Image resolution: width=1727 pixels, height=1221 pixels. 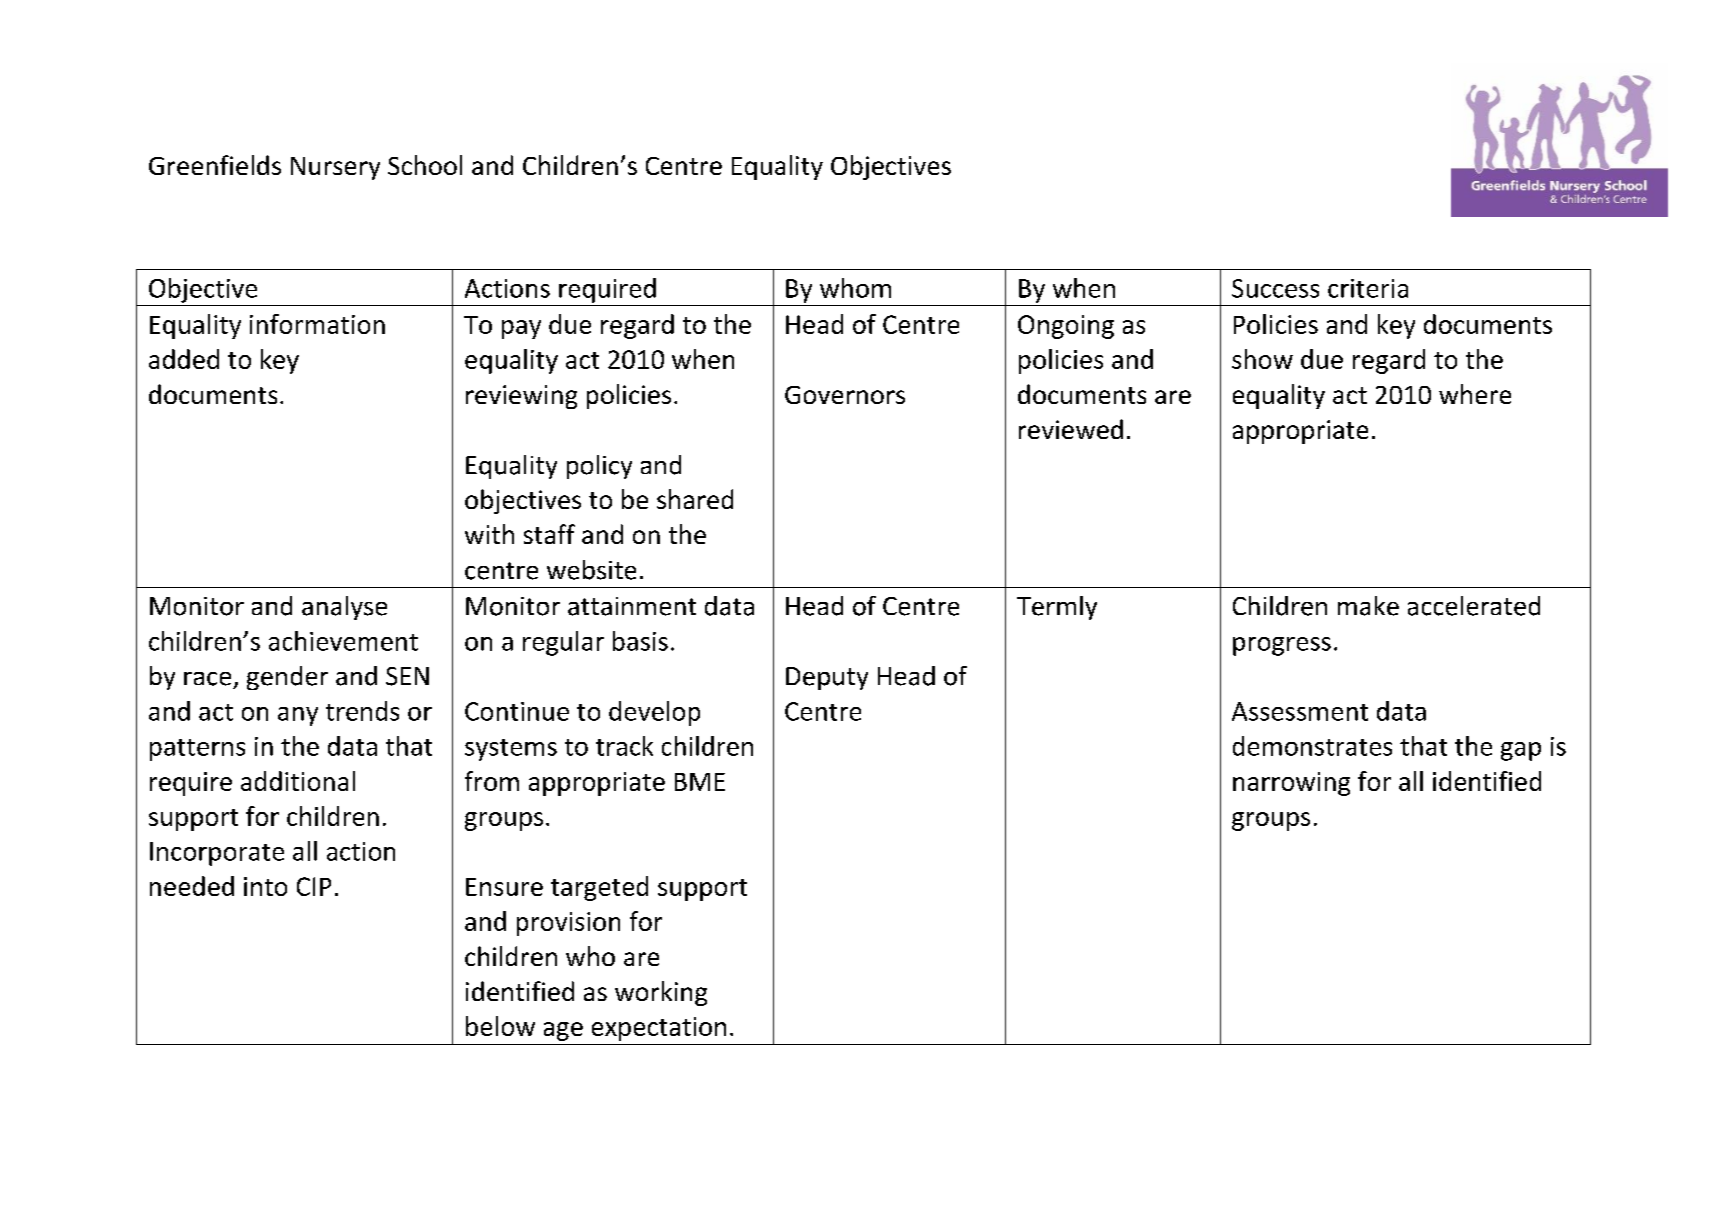 What do you see at coordinates (335, 168) in the screenshot?
I see `Nursery` at bounding box center [335, 168].
